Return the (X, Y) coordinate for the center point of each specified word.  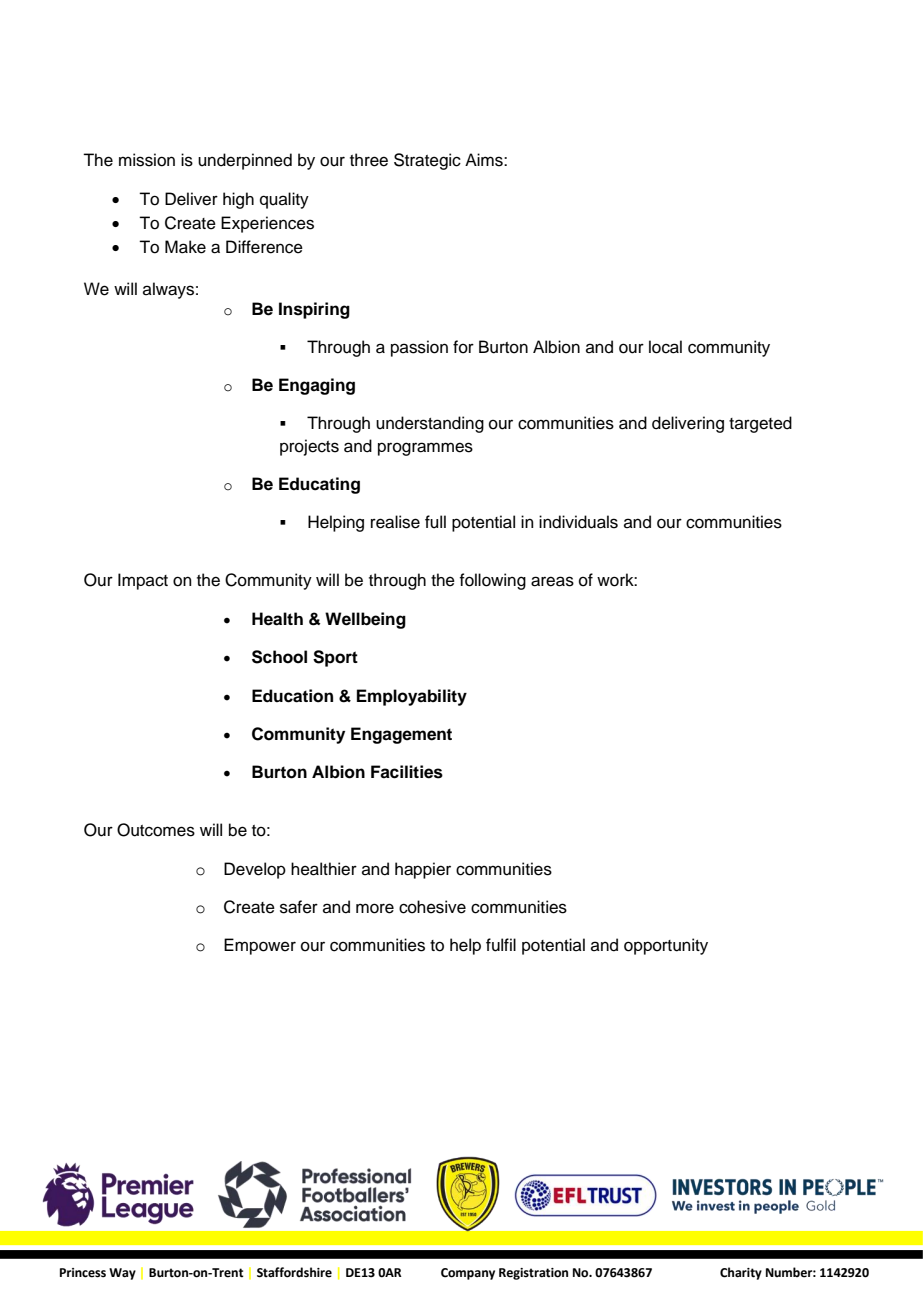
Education (292, 696)
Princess (83, 1273)
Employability (412, 697)
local (665, 347)
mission (147, 160)
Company (468, 1274)
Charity (741, 1273)
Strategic (427, 161)
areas (552, 581)
